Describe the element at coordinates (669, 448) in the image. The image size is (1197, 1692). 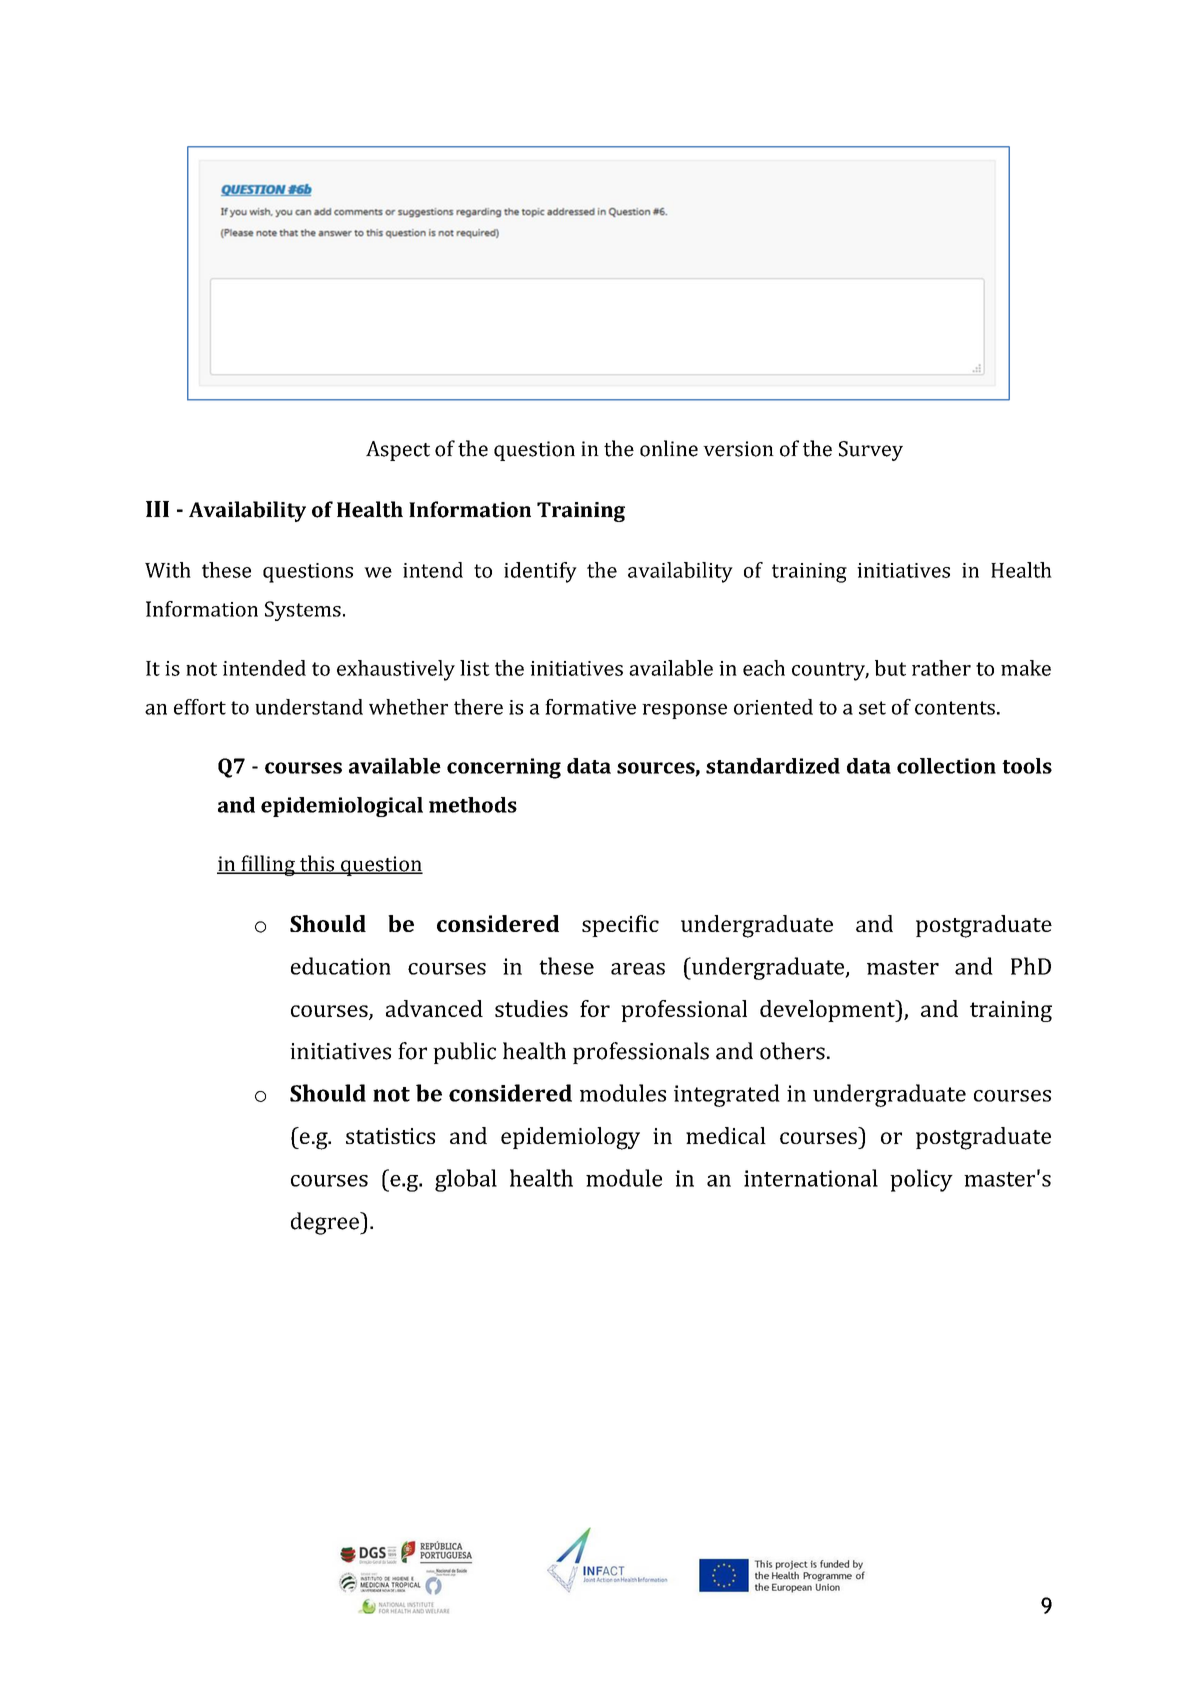
I see `online` at that location.
